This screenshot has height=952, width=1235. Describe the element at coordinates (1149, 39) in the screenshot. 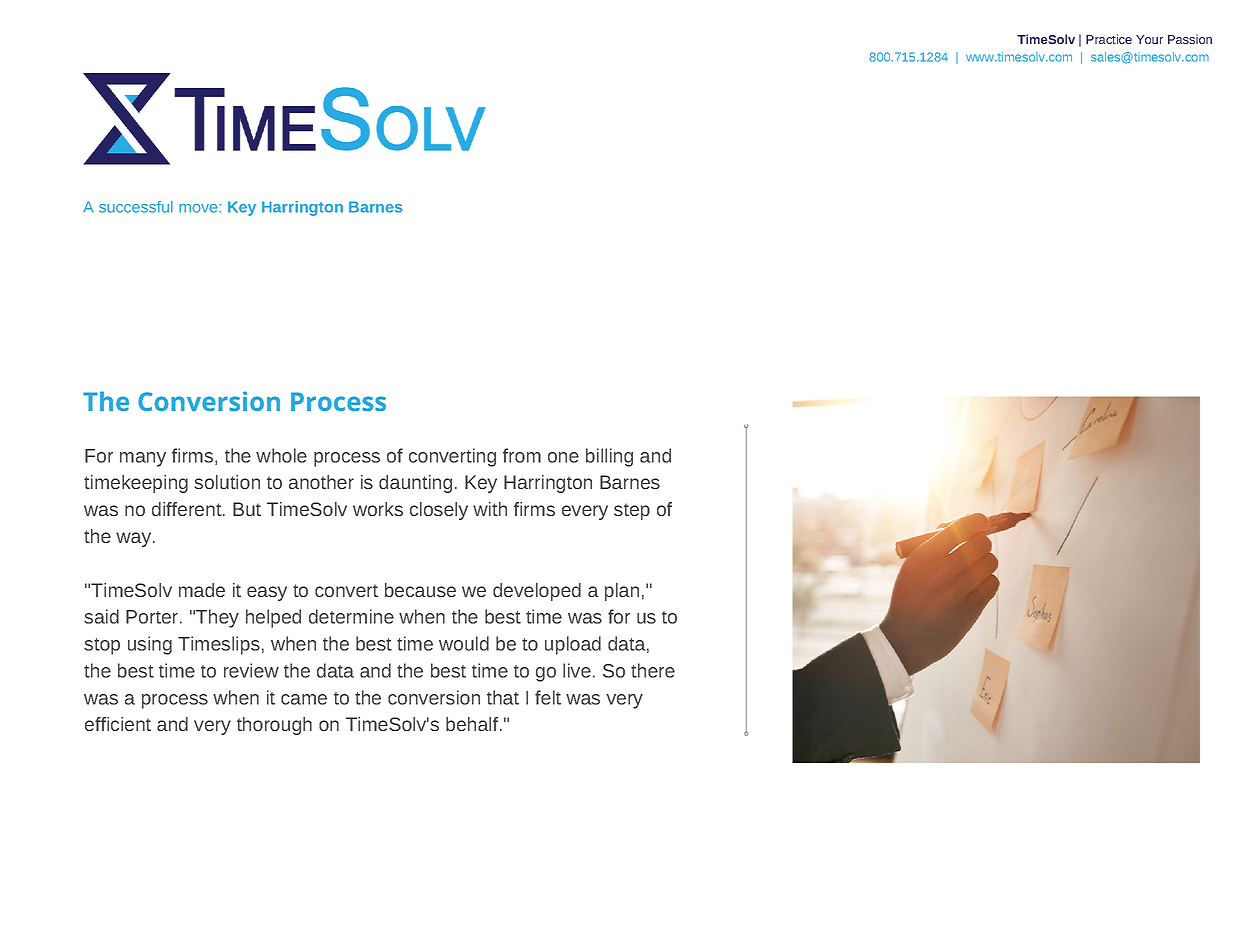

I see `Your` at that location.
